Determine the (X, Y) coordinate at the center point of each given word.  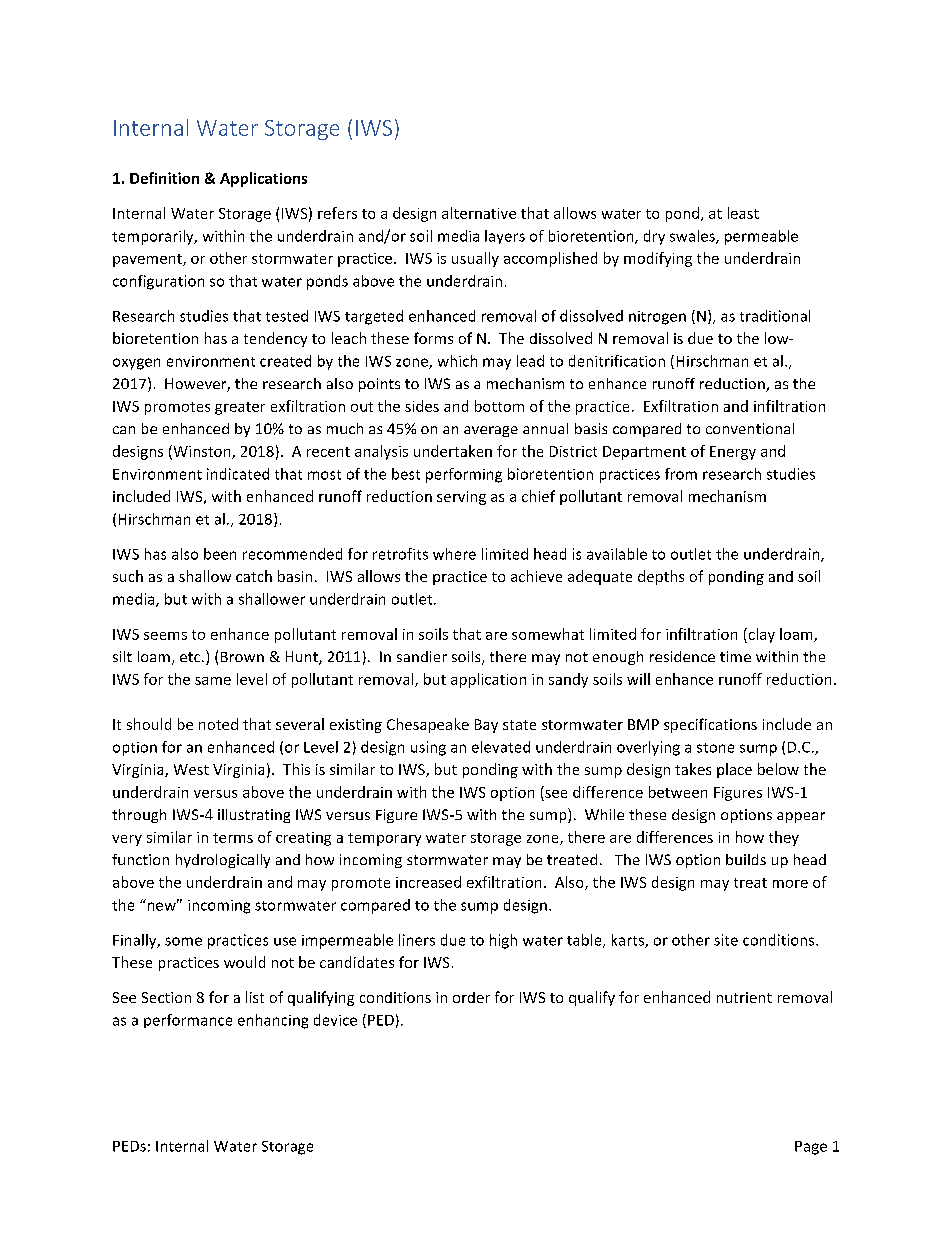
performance (188, 1021)
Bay (486, 726)
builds (746, 859)
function (140, 859)
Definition (164, 178)
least (743, 213)
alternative (479, 213)
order (471, 997)
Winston (202, 452)
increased (428, 882)
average (491, 431)
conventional (750, 428)
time (735, 656)
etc (191, 657)
